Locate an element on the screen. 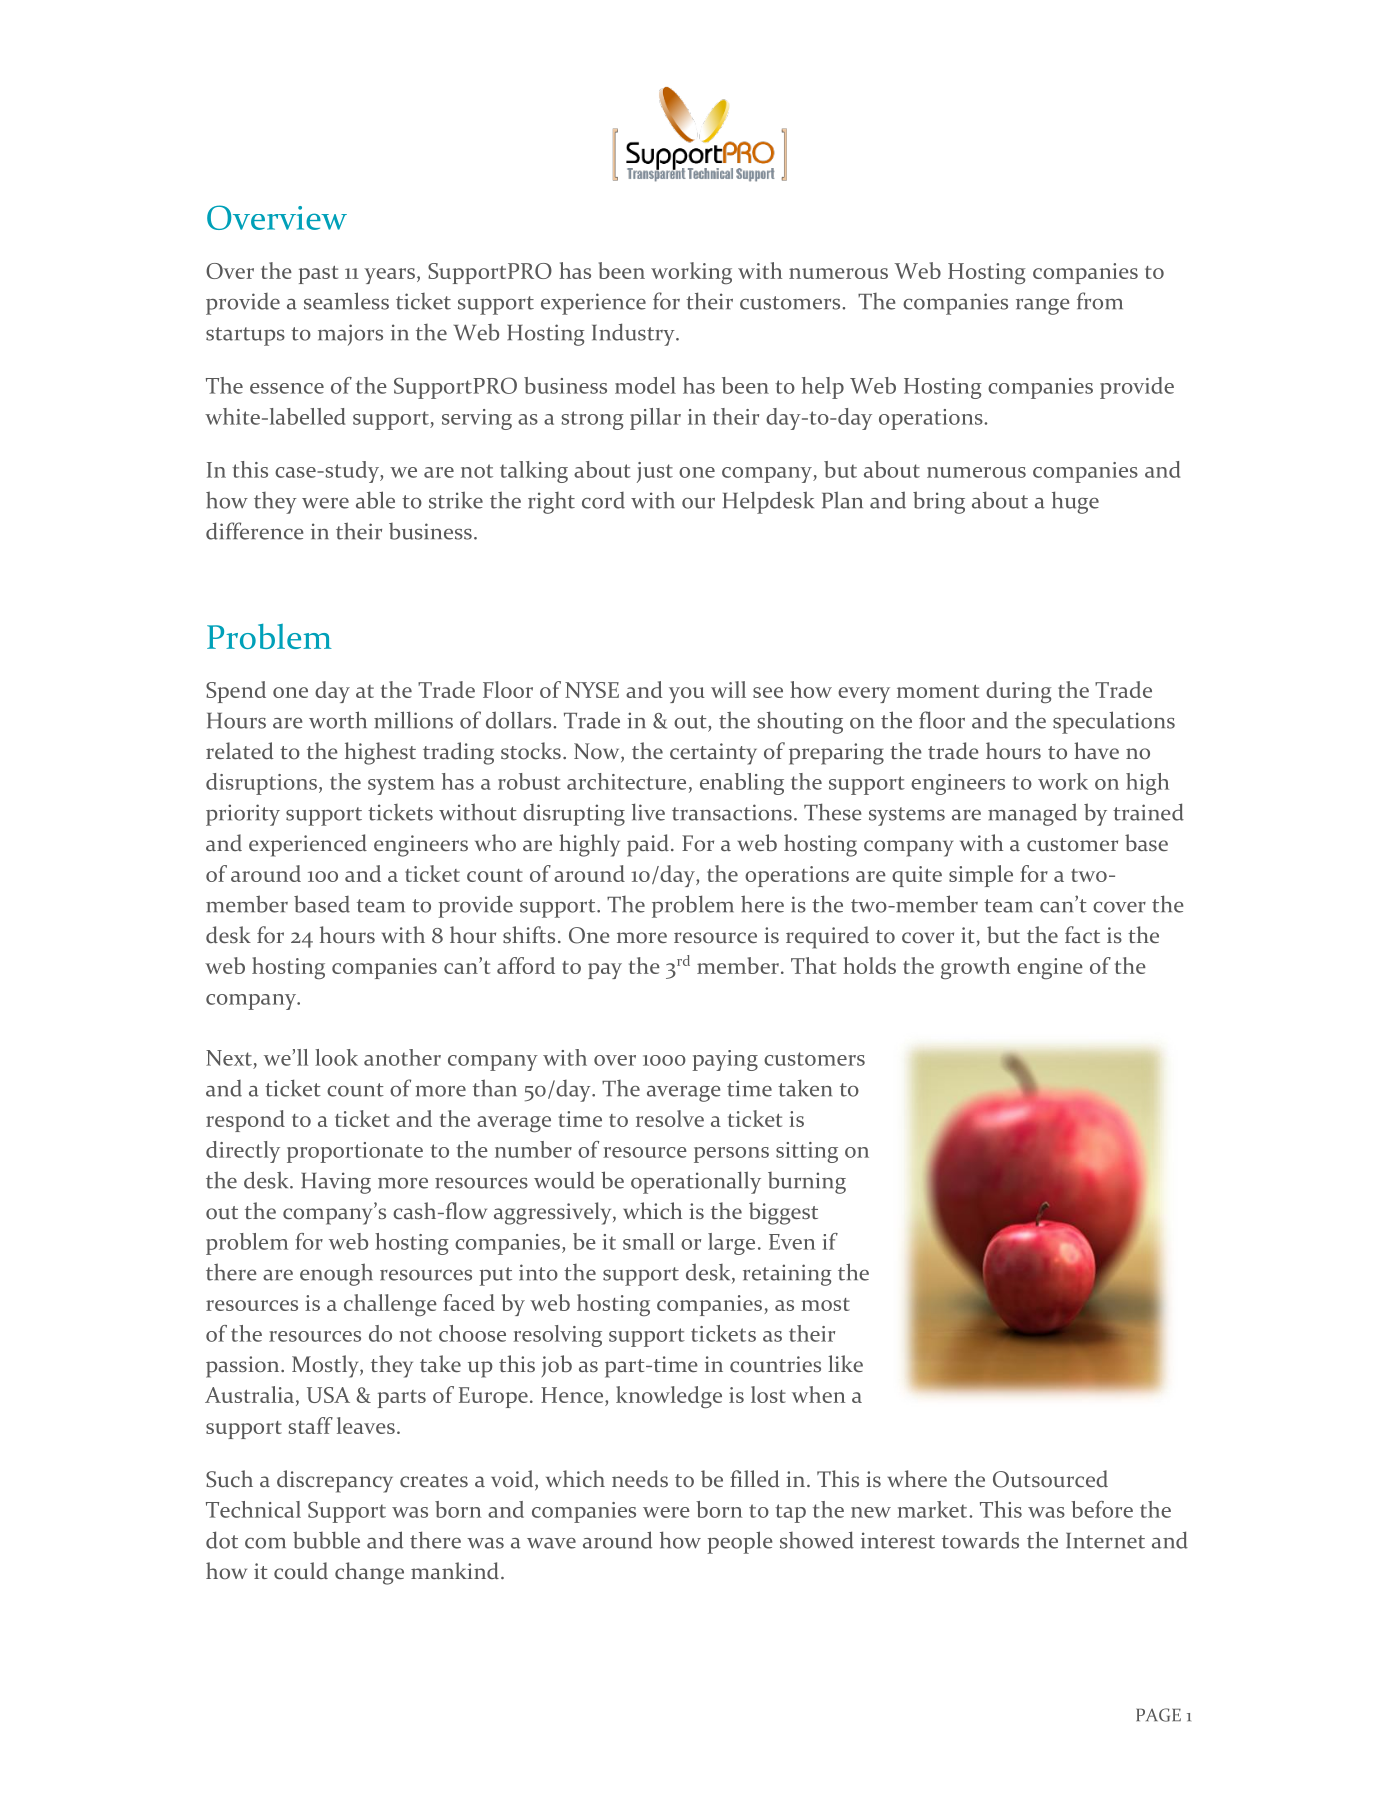 This screenshot has width=1397, height=1808. seamless is located at coordinates (346, 301).
